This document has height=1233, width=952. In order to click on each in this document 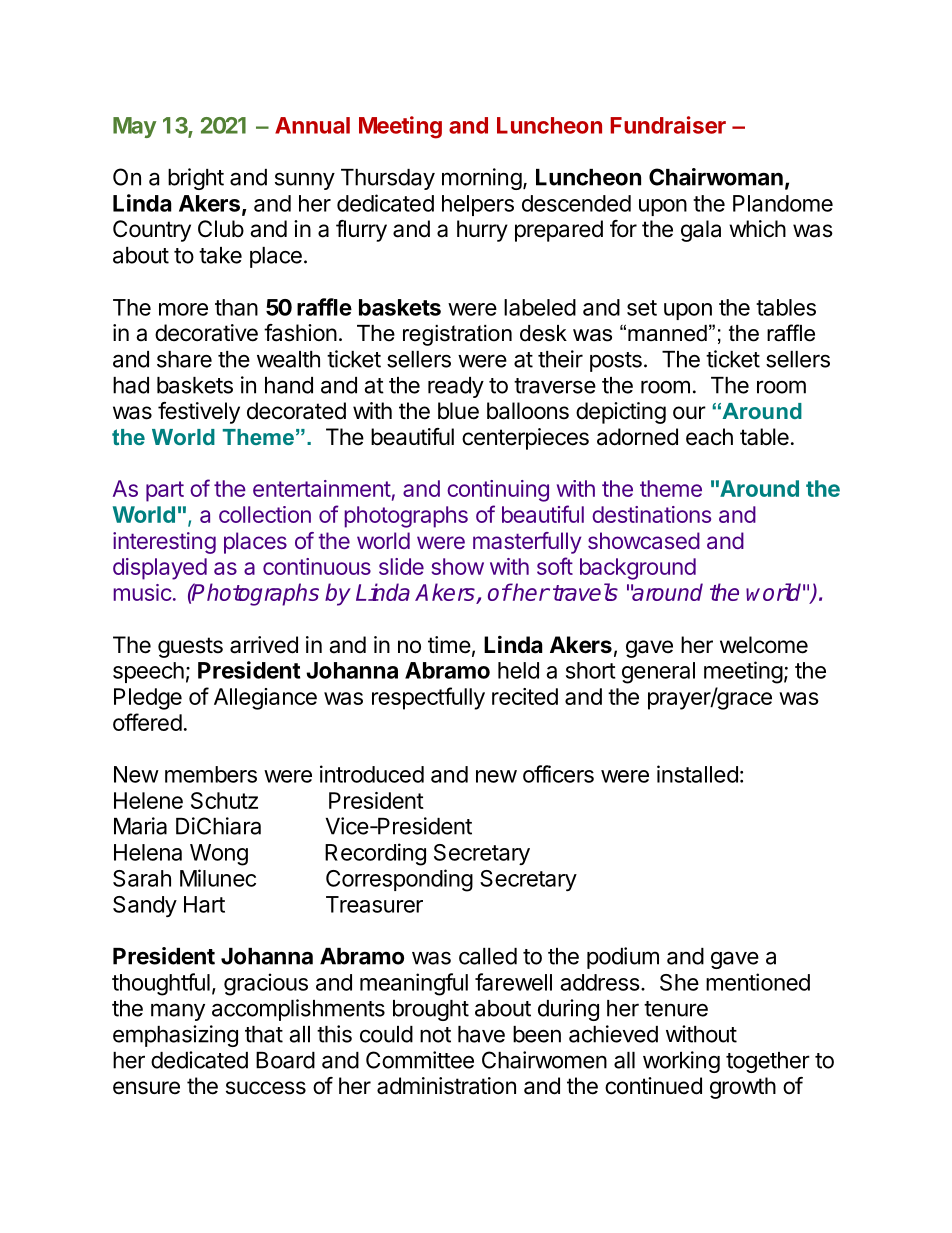, I will do `click(709, 437)`.
